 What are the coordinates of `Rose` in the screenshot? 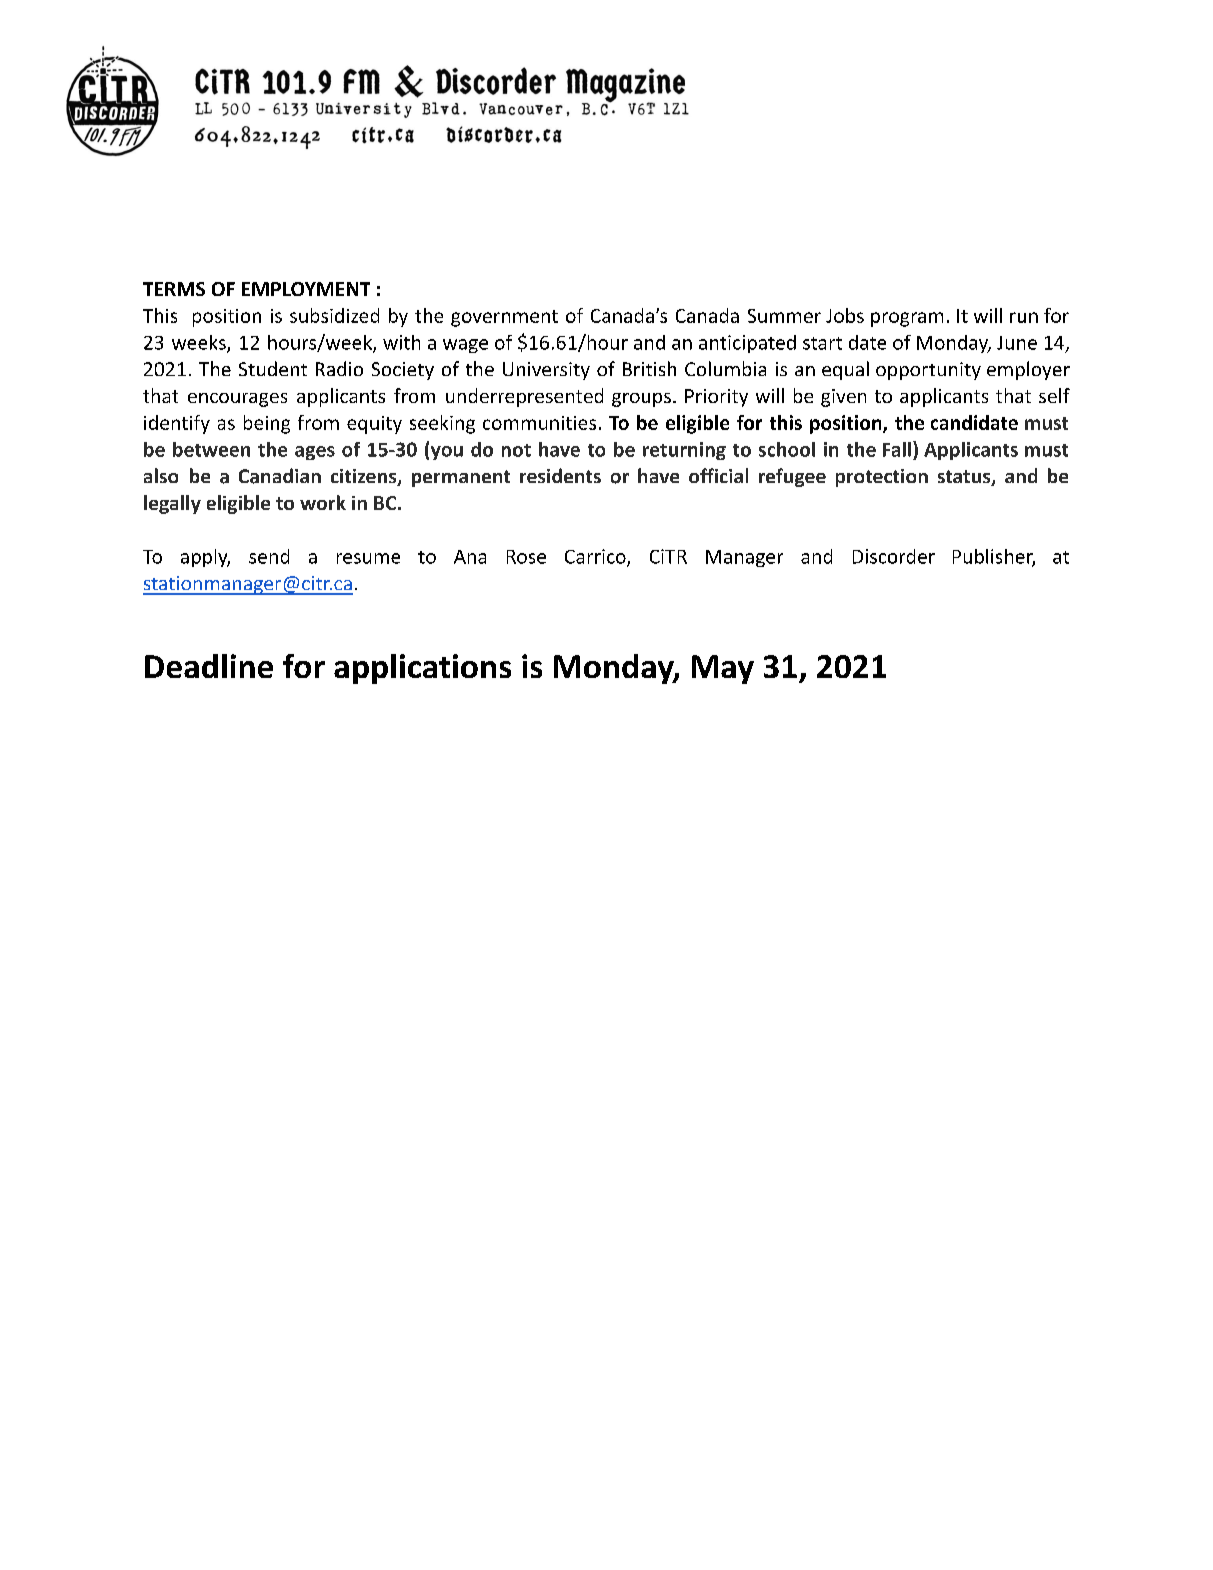 It's located at (526, 557).
